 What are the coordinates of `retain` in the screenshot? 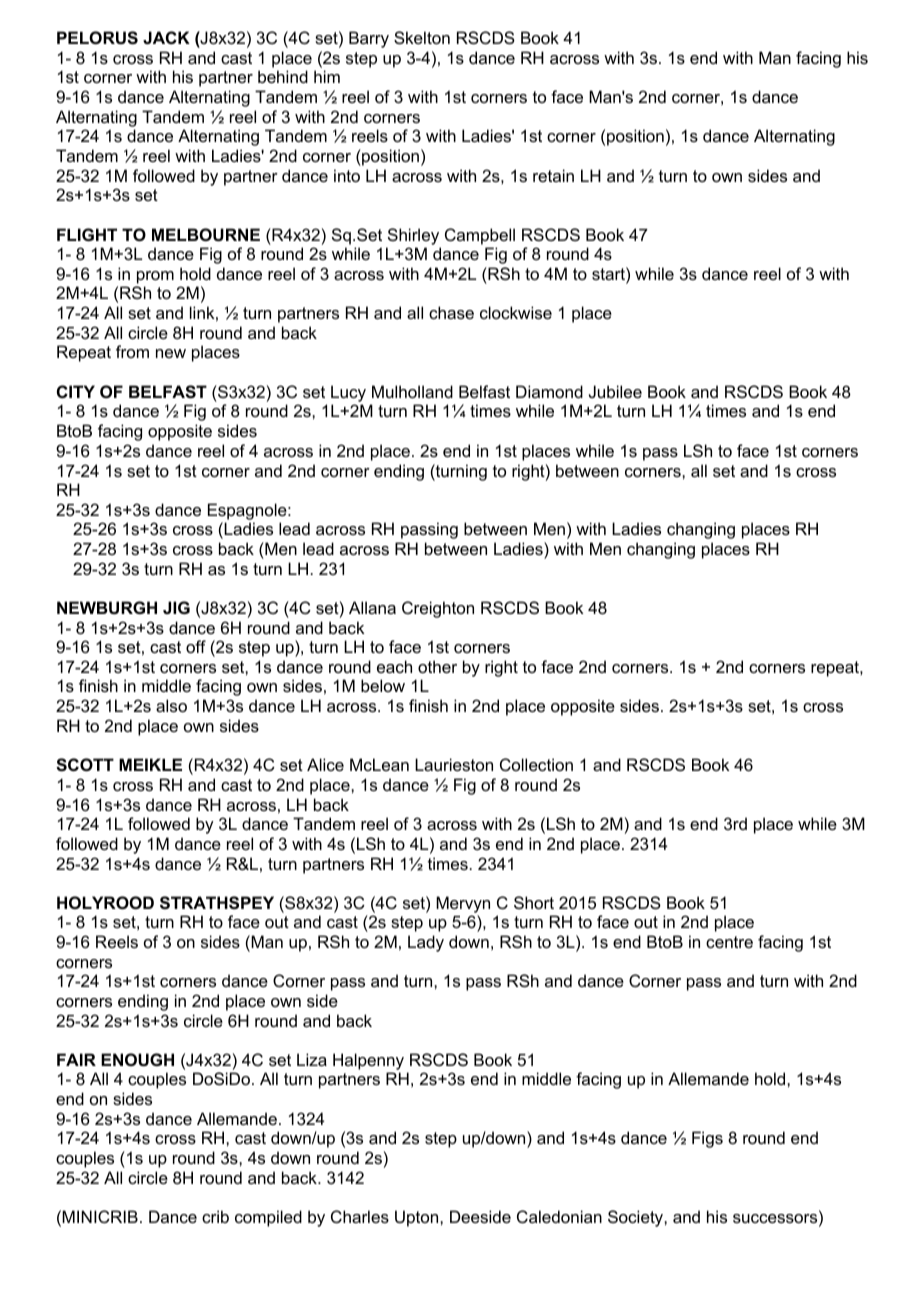 It's located at (553, 175).
